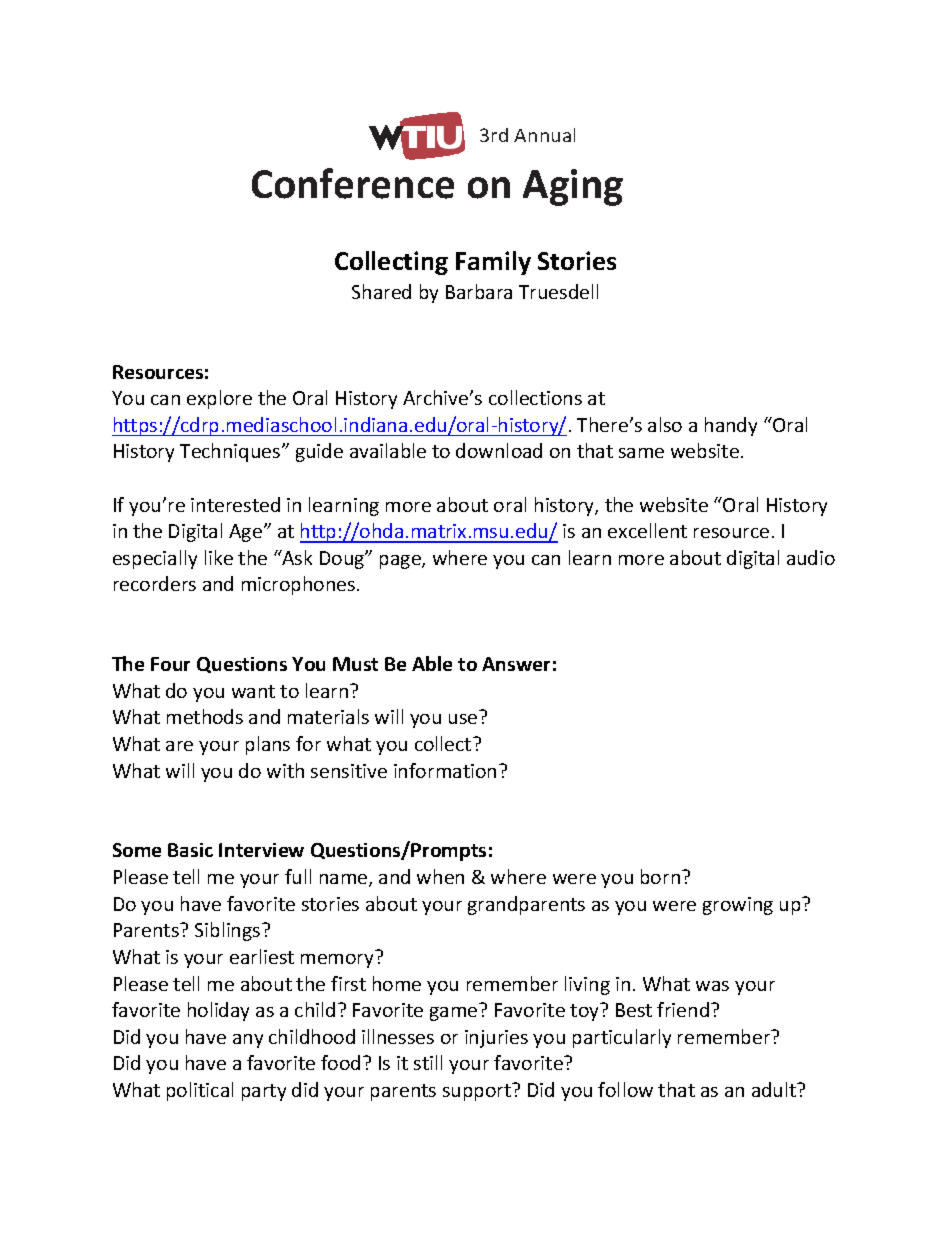 This document has height=1233, width=952. I want to click on Aging, so click(573, 187).
